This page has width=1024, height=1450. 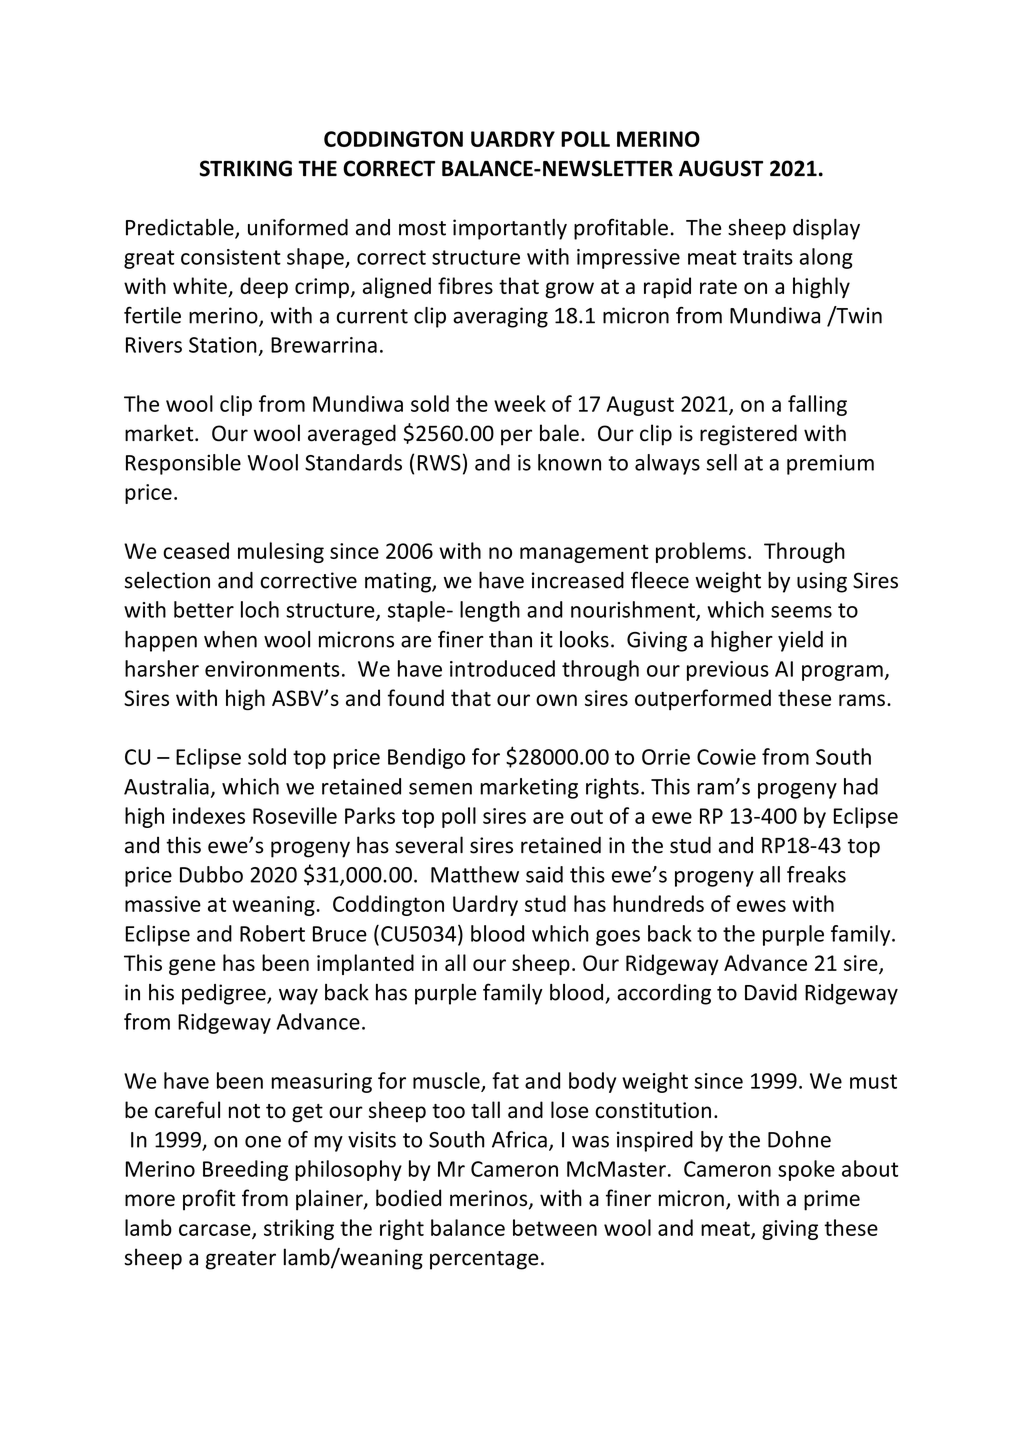 What do you see at coordinates (761, 906) in the page?
I see `ewes` at bounding box center [761, 906].
